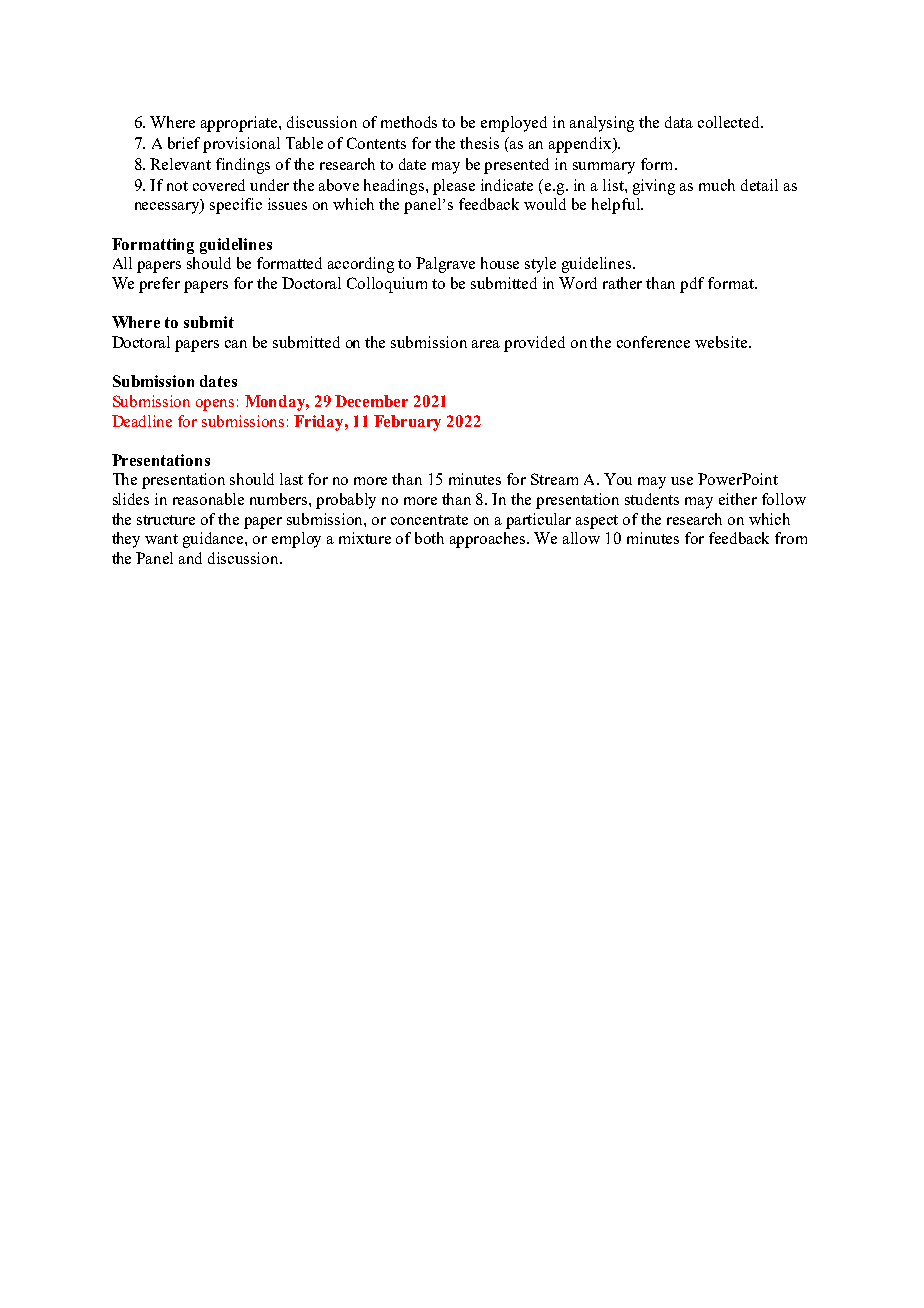  What do you see at coordinates (184, 143) in the document?
I see `brief` at bounding box center [184, 143].
